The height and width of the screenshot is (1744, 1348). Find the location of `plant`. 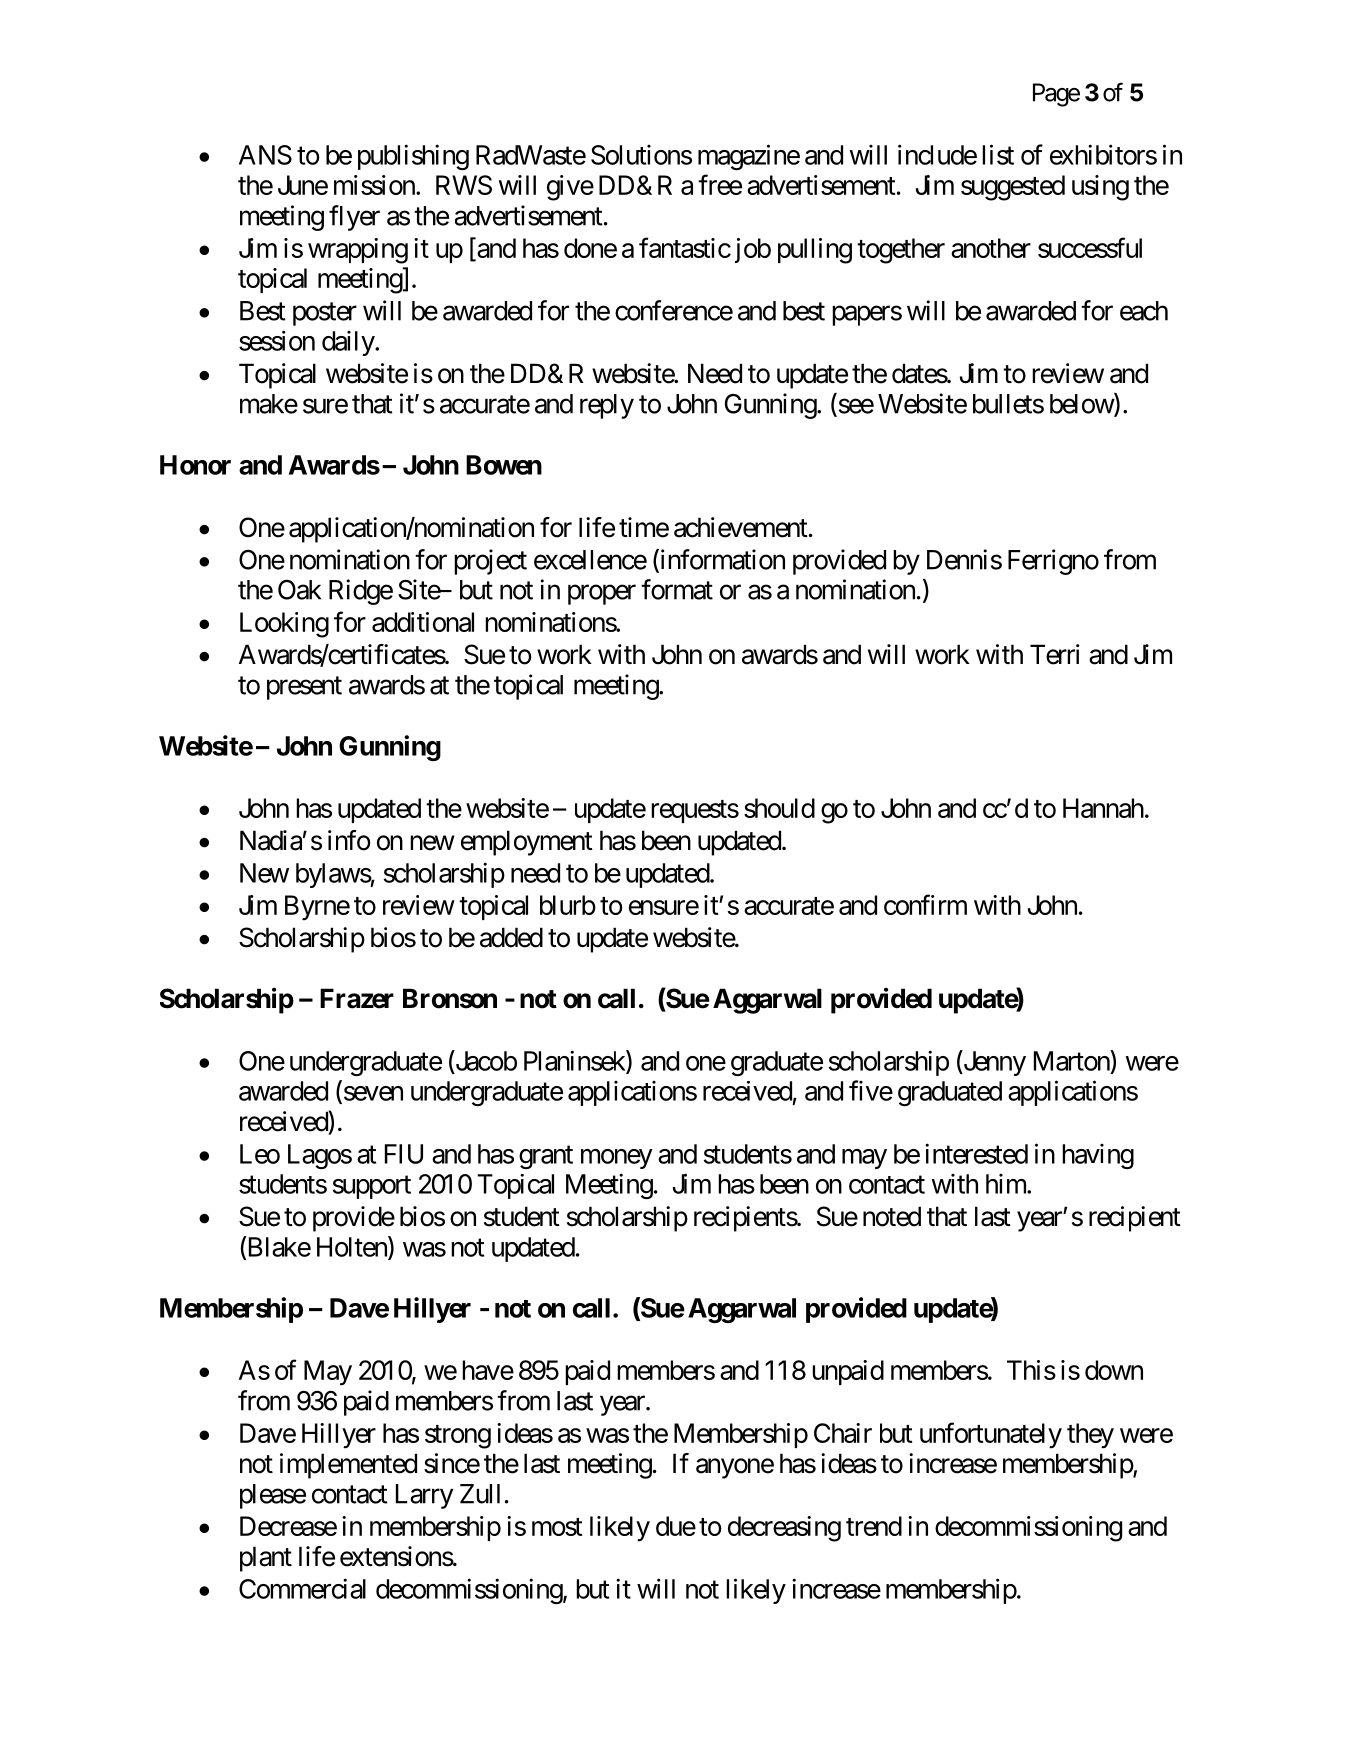

plant is located at coordinates (266, 1559).
